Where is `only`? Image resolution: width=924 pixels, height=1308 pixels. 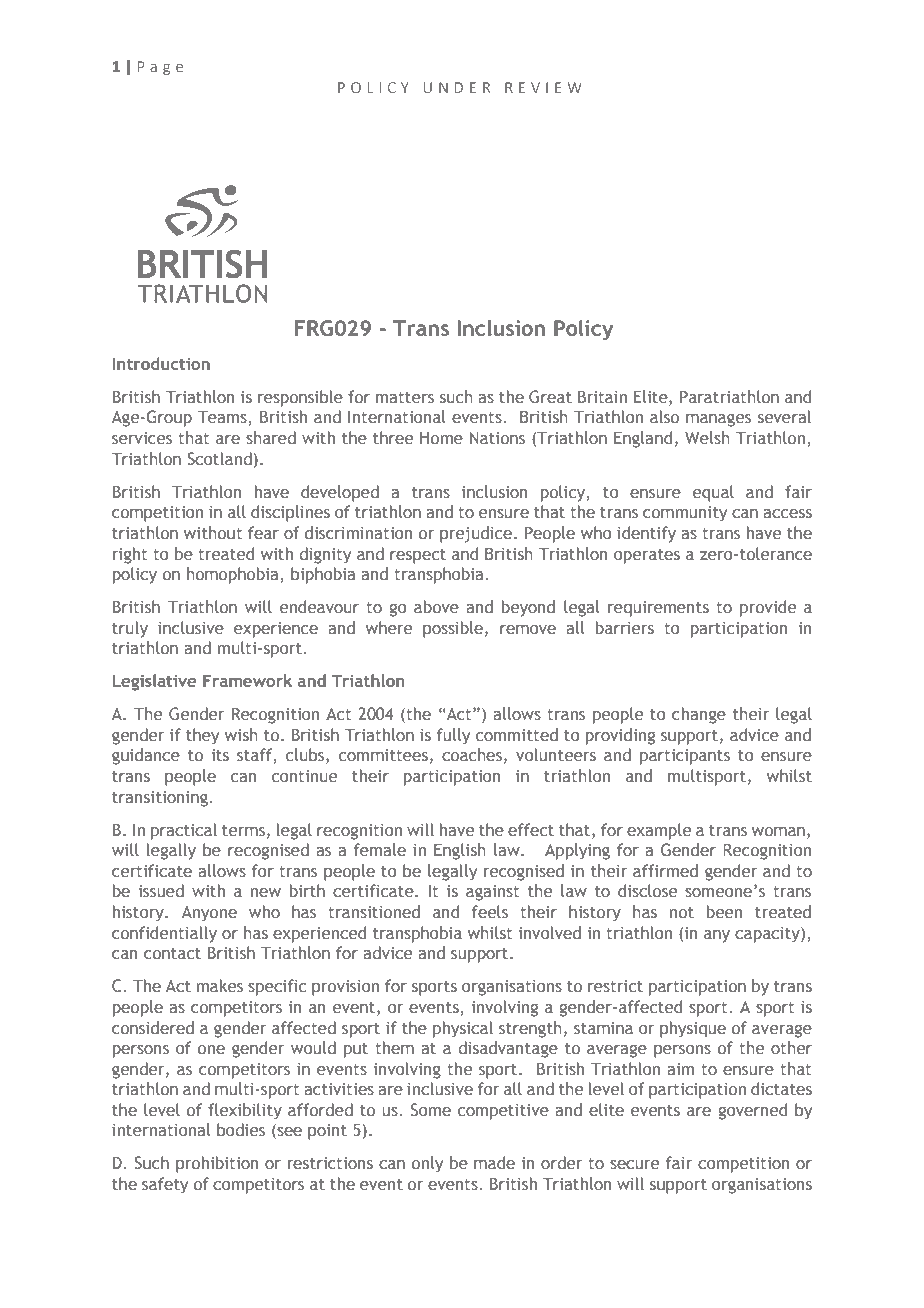 only is located at coordinates (427, 1164).
